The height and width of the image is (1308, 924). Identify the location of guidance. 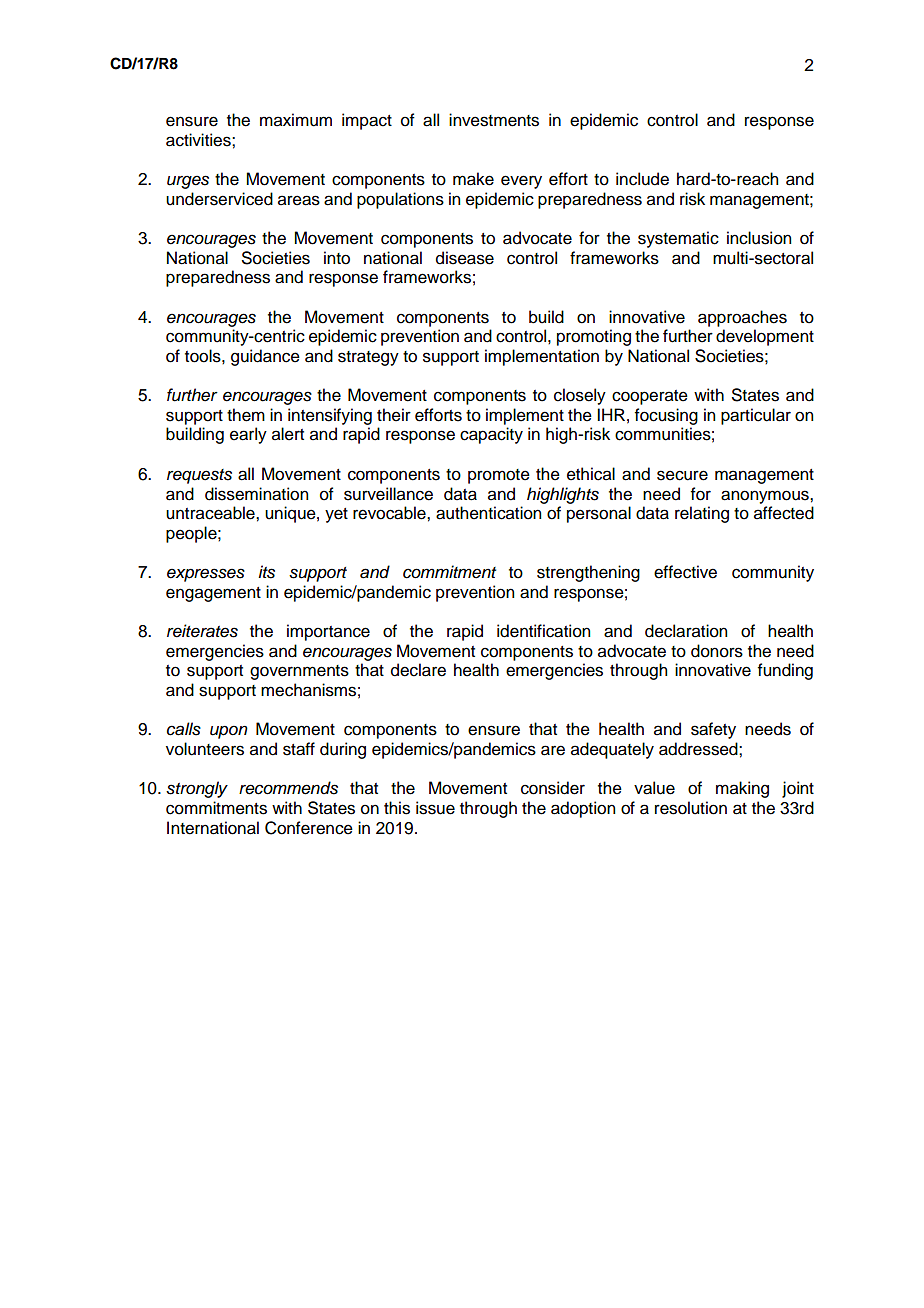
(265, 357).
